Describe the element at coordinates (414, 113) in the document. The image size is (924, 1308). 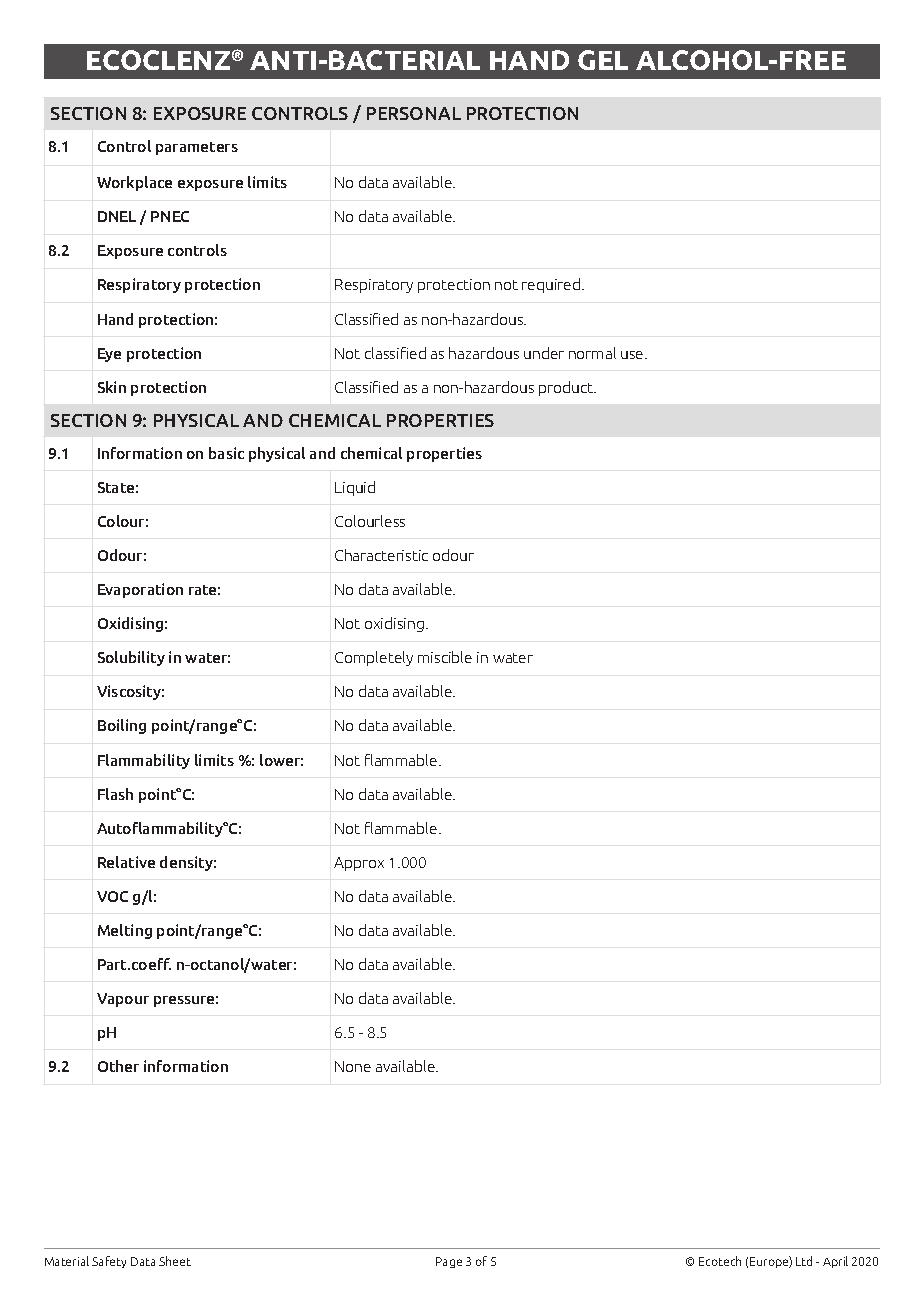
I see `PERSONAL` at that location.
